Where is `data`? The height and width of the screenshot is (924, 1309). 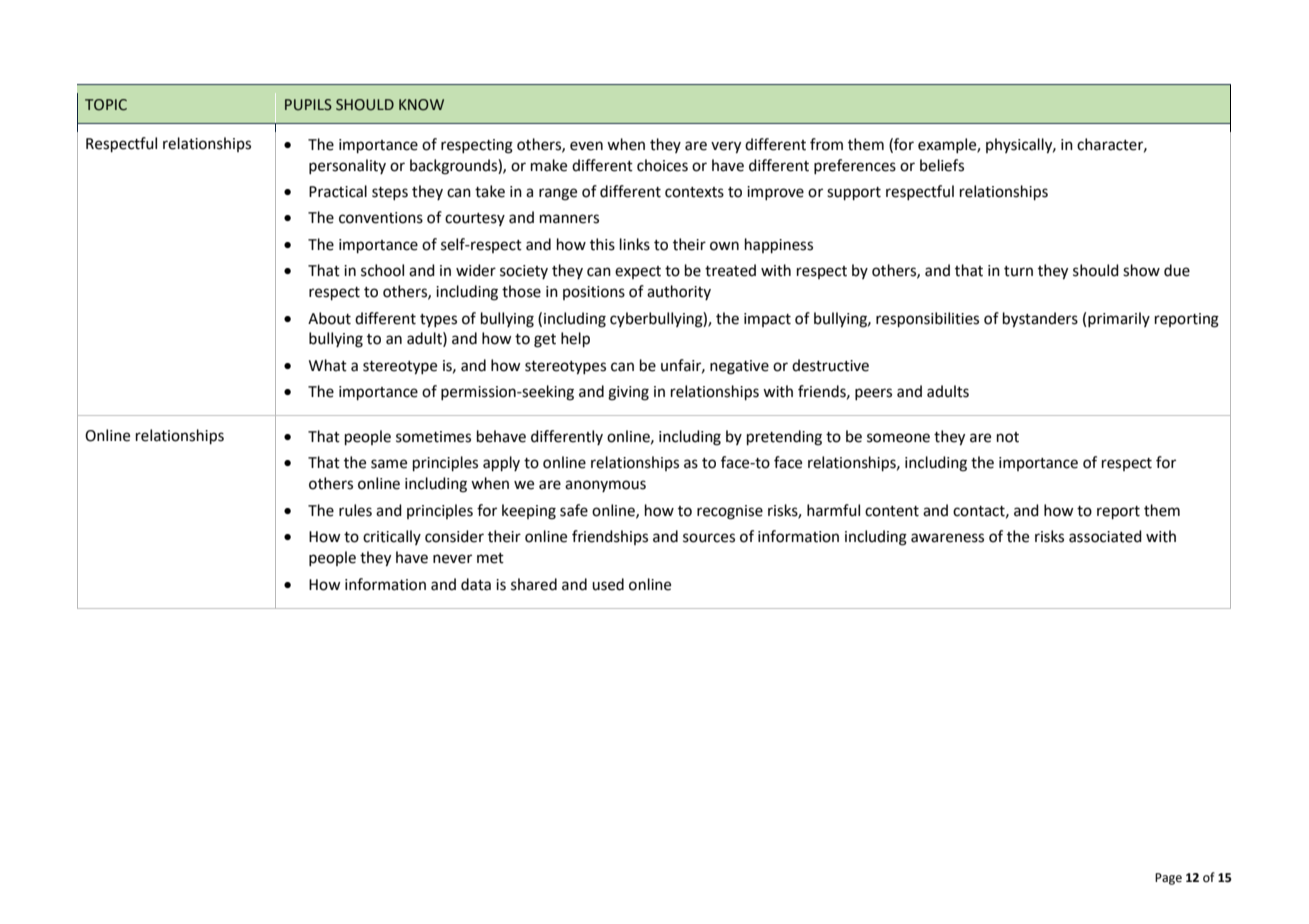 data is located at coordinates (476, 584).
